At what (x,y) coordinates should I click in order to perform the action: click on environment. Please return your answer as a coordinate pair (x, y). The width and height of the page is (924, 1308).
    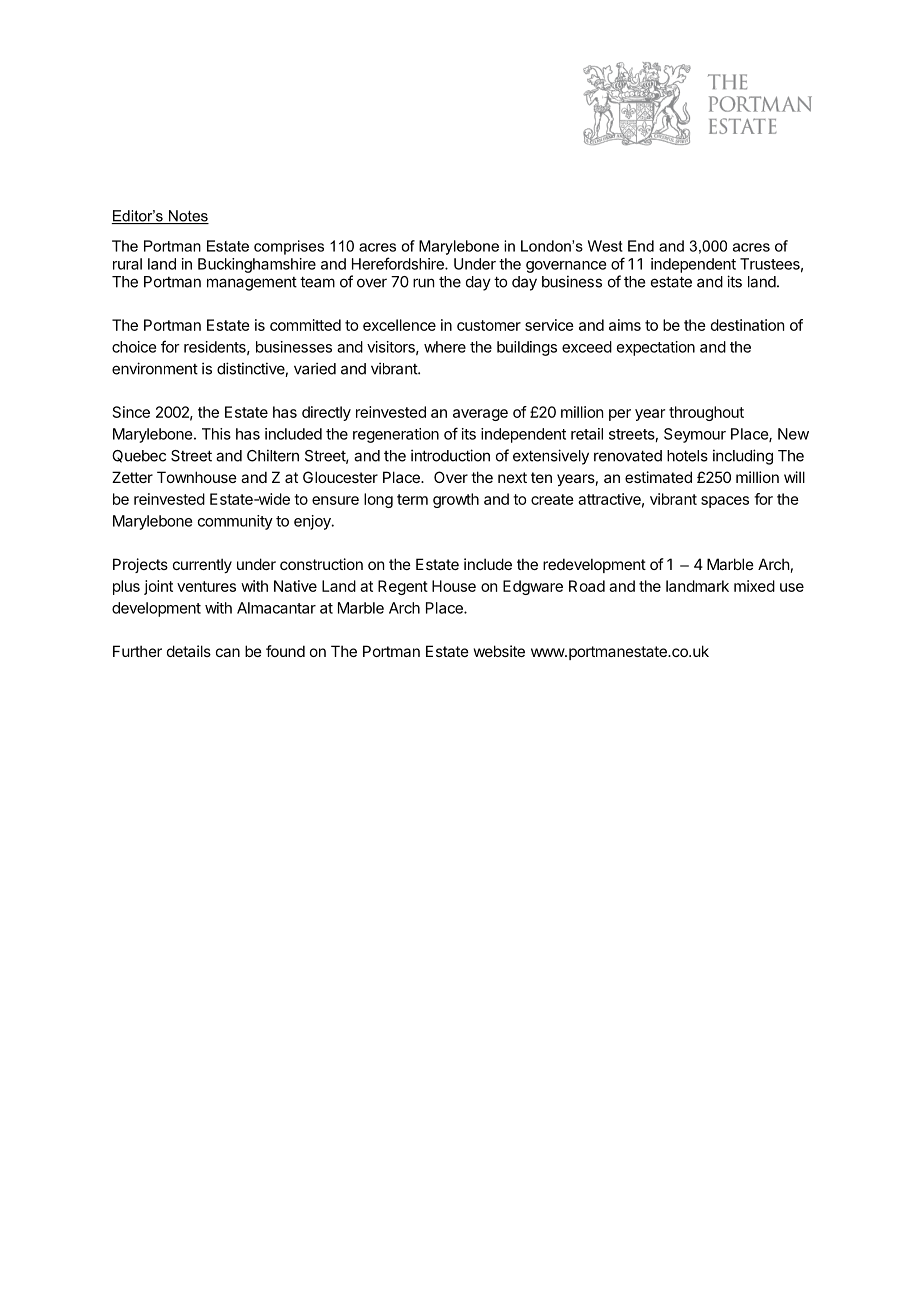
    Looking at the image, I should click on (155, 368).
